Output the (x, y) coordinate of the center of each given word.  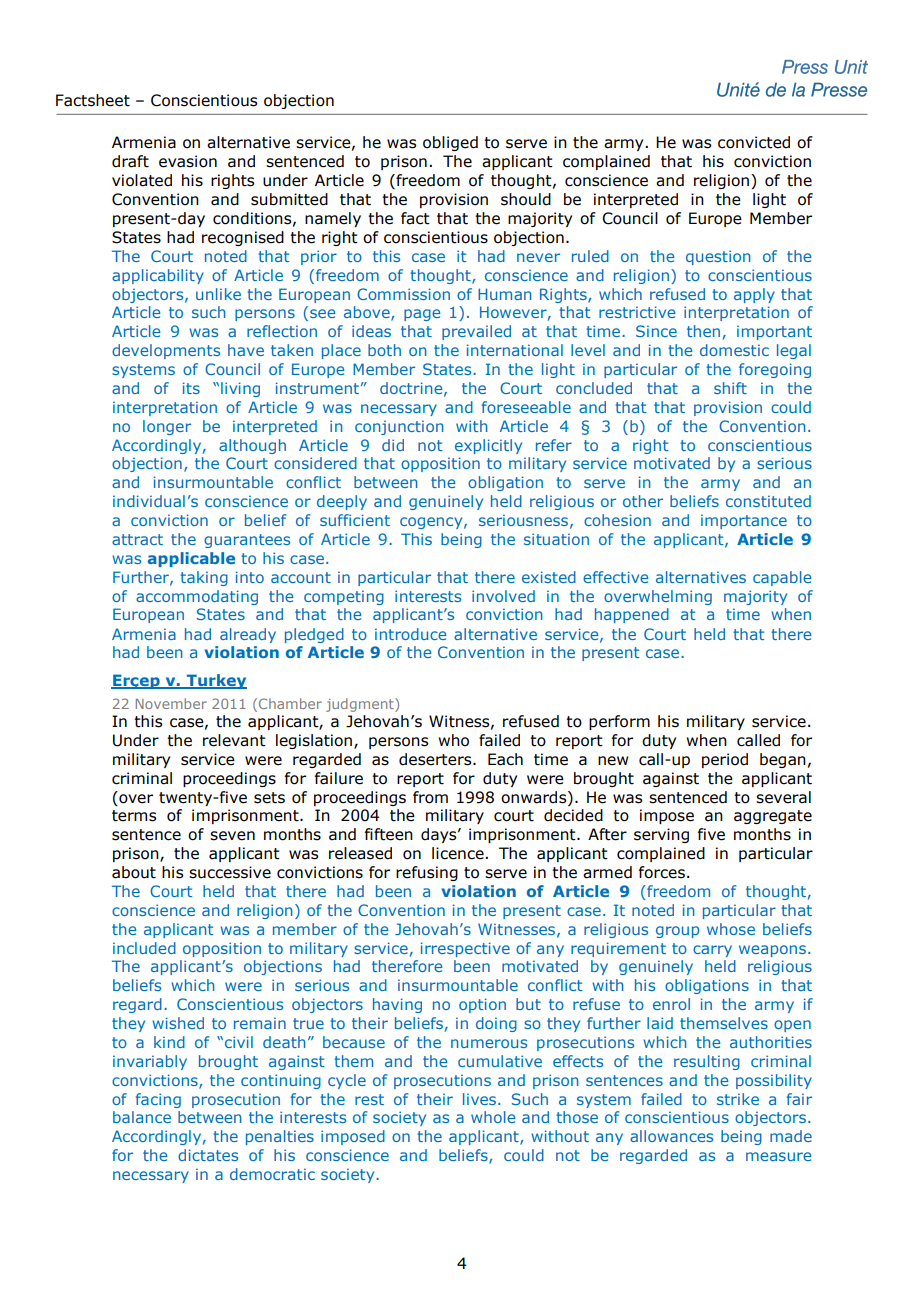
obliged (450, 143)
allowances (671, 1136)
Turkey (215, 681)
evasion (188, 161)
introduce (411, 634)
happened (632, 615)
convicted (754, 142)
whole (493, 1117)
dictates (208, 1155)
